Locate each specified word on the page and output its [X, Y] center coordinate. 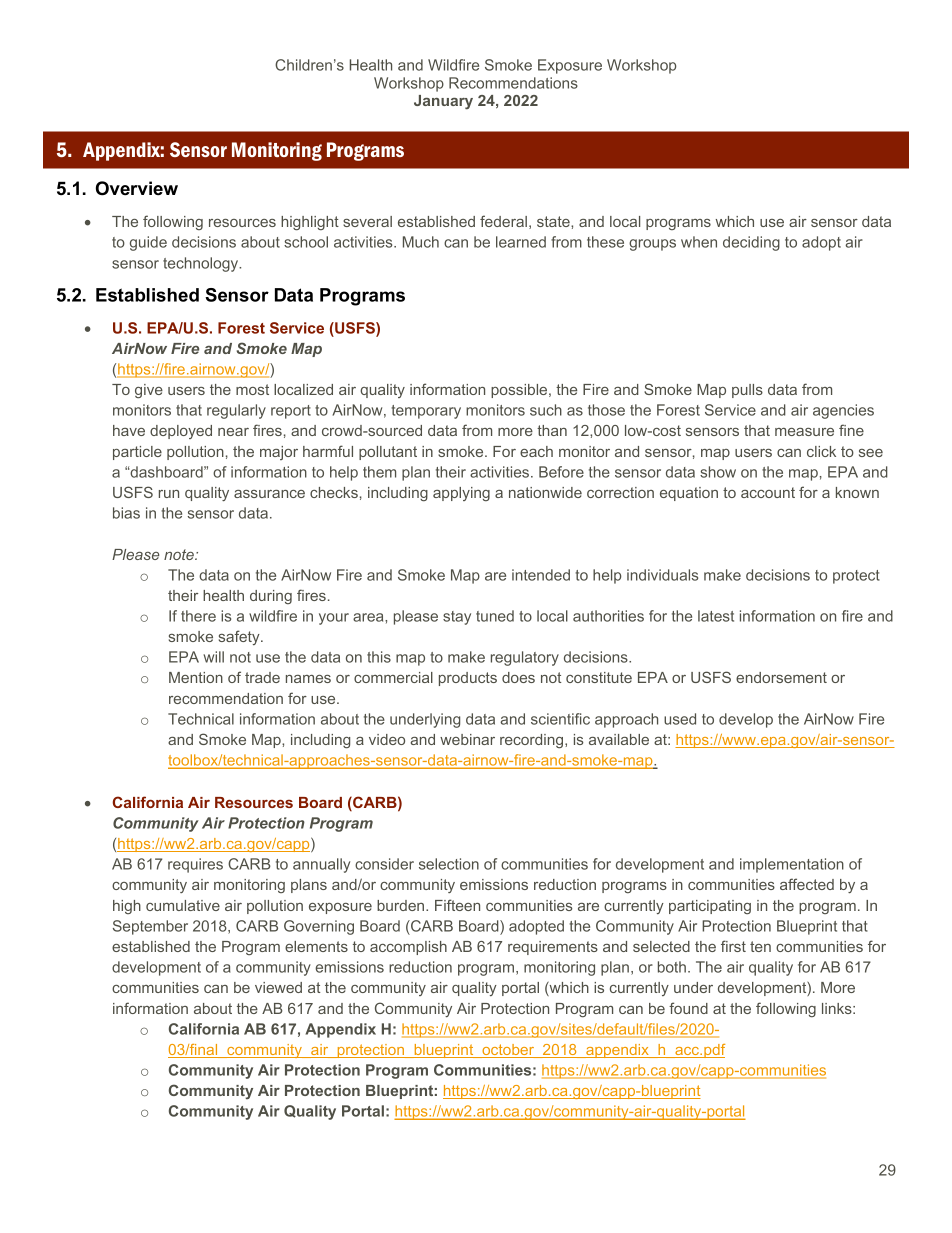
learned [521, 242]
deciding [751, 243]
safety [240, 637]
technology [202, 264]
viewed [278, 987]
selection [449, 864]
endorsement [781, 677]
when [699, 242]
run [169, 494]
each [536, 451]
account [768, 492]
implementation [792, 865]
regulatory [525, 658]
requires [195, 865]
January [443, 102]
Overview [137, 188]
